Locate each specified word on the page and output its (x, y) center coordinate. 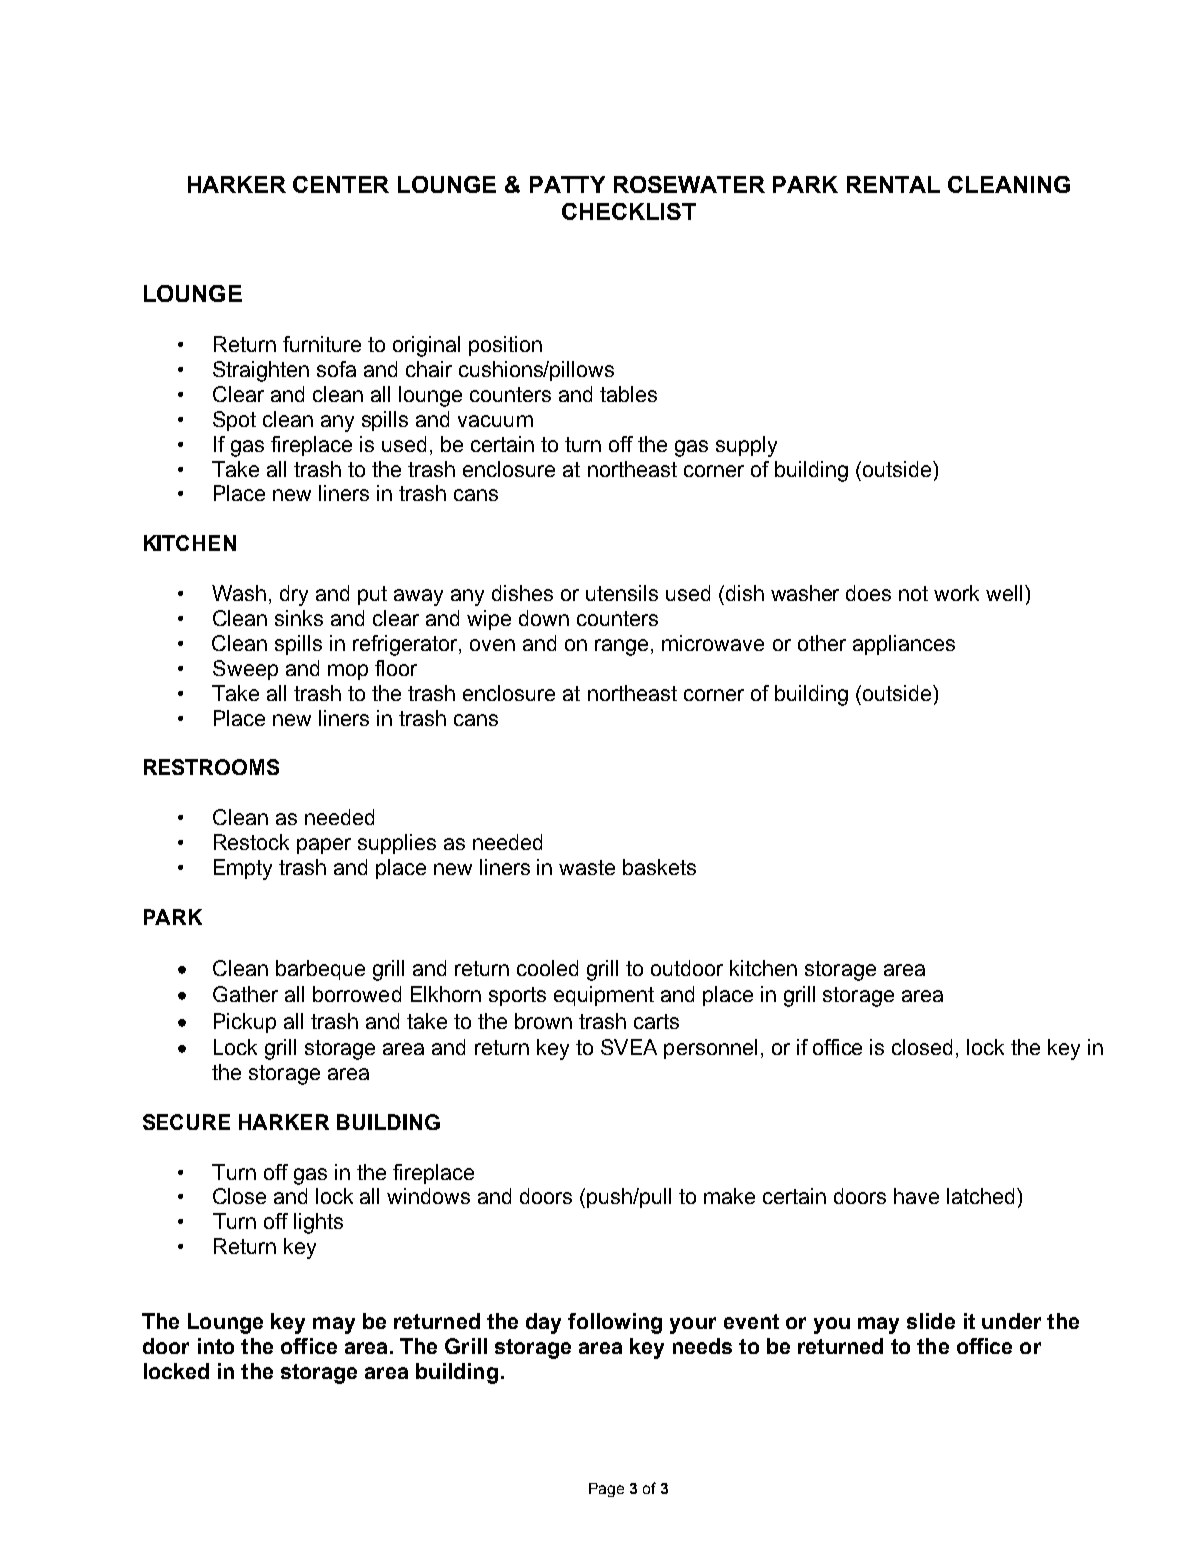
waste (587, 867)
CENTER (341, 184)
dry (294, 595)
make (729, 1196)
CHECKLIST (629, 211)
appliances (904, 645)
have (916, 1196)
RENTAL (893, 184)
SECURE (186, 1122)
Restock (251, 842)
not (913, 593)
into (216, 1346)
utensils (622, 593)
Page (606, 1490)
